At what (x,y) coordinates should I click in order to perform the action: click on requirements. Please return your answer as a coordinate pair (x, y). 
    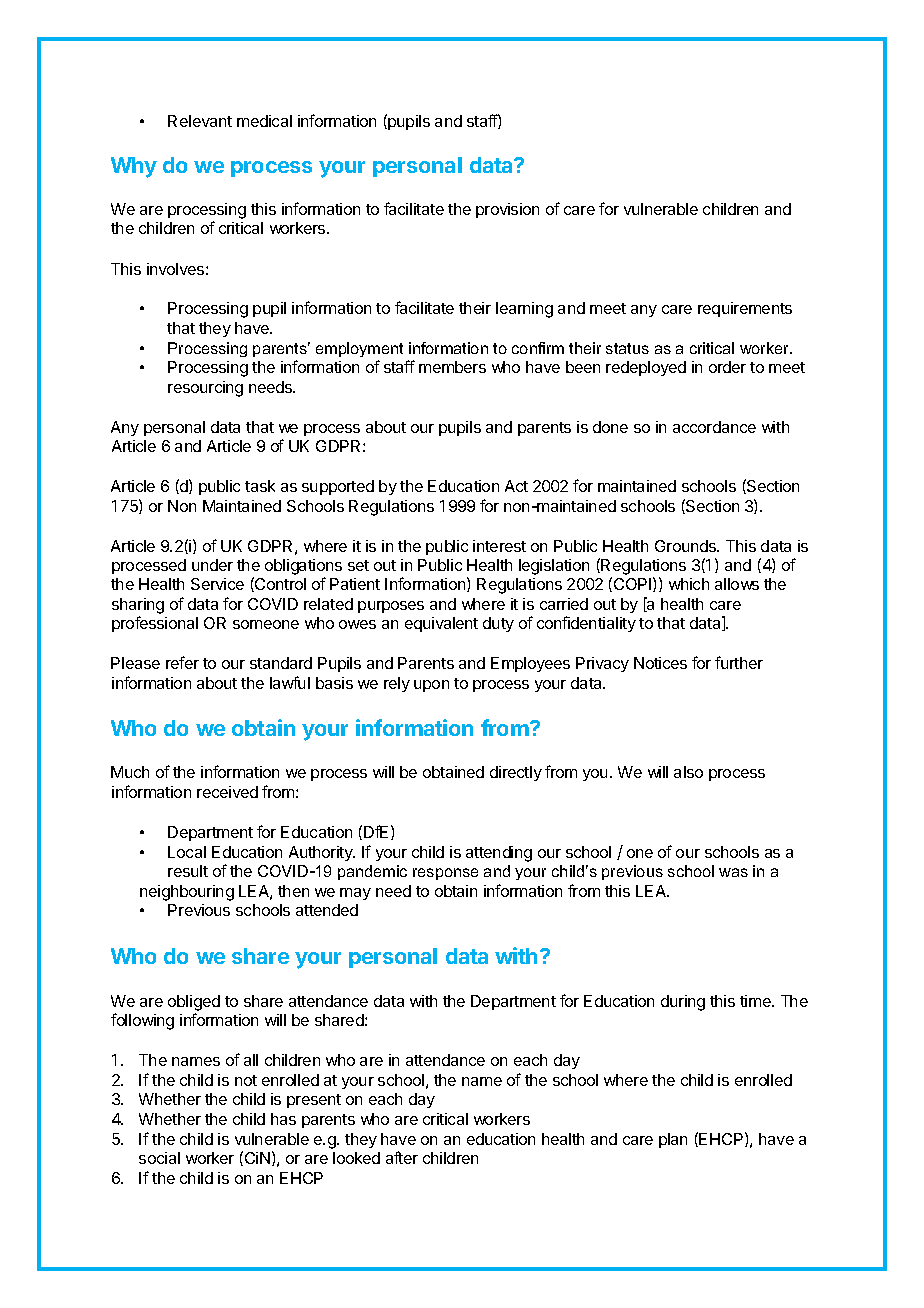
    Looking at the image, I should click on (745, 309).
